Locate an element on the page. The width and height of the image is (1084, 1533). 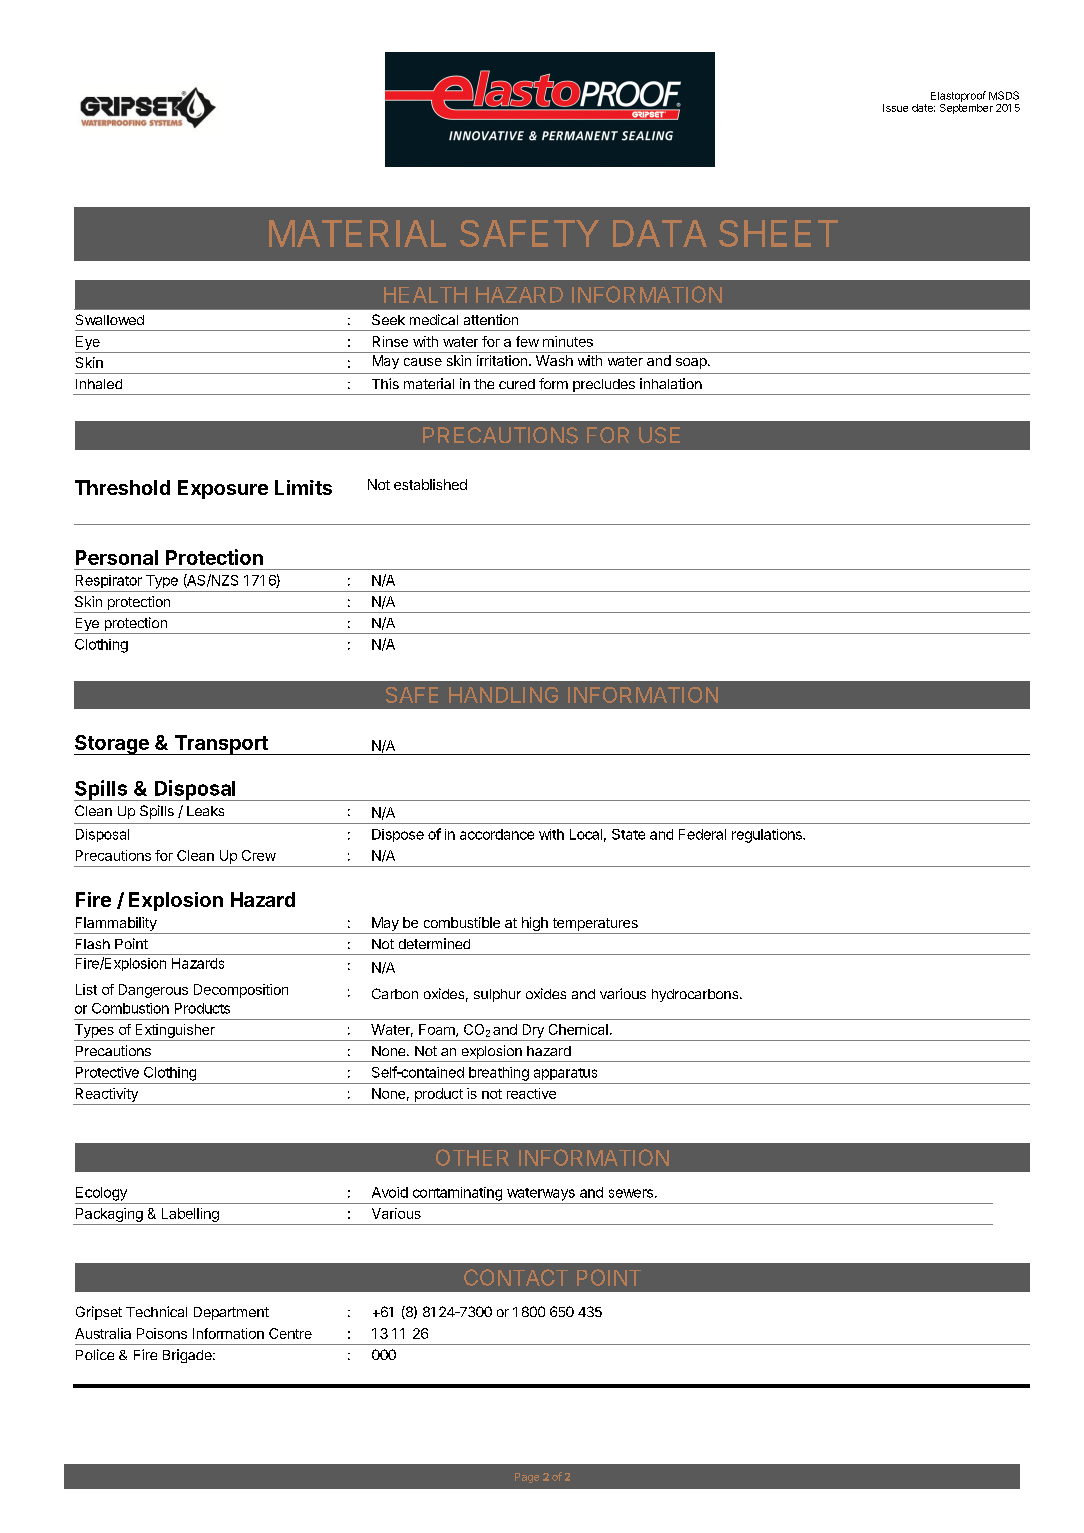
regulations is located at coordinates (768, 836).
